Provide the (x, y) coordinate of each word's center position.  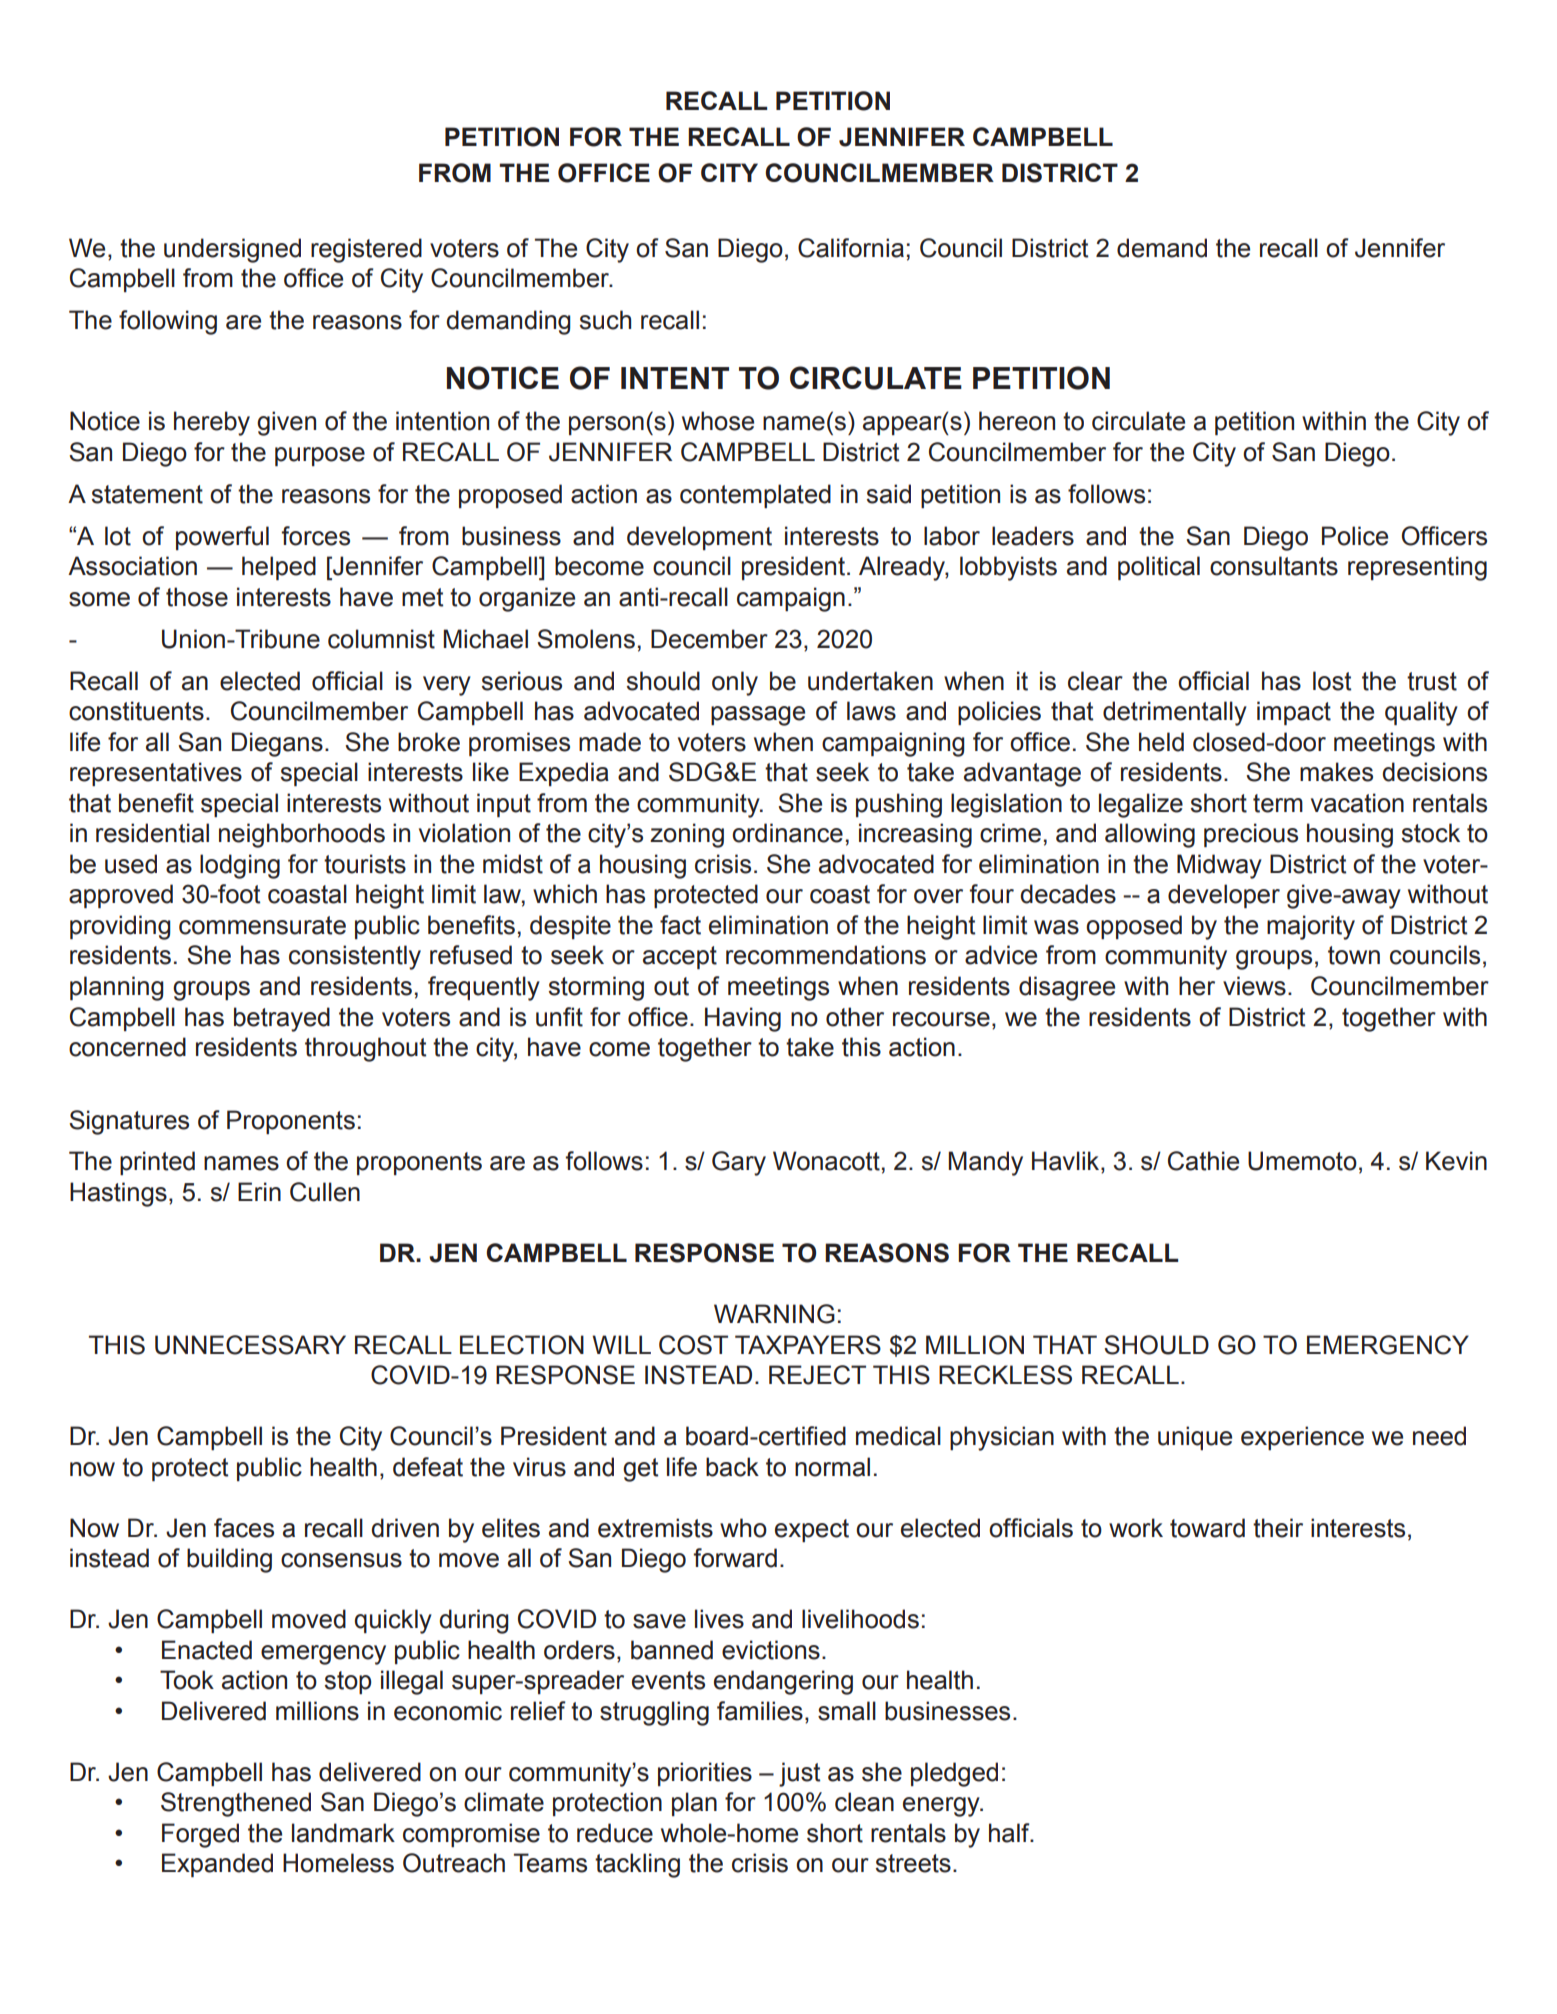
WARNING (774, 1314)
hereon (1017, 421)
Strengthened (236, 1804)
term (1278, 803)
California (851, 248)
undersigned (232, 250)
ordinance (787, 833)
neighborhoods (302, 835)
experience (1302, 1438)
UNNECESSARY (250, 1345)
